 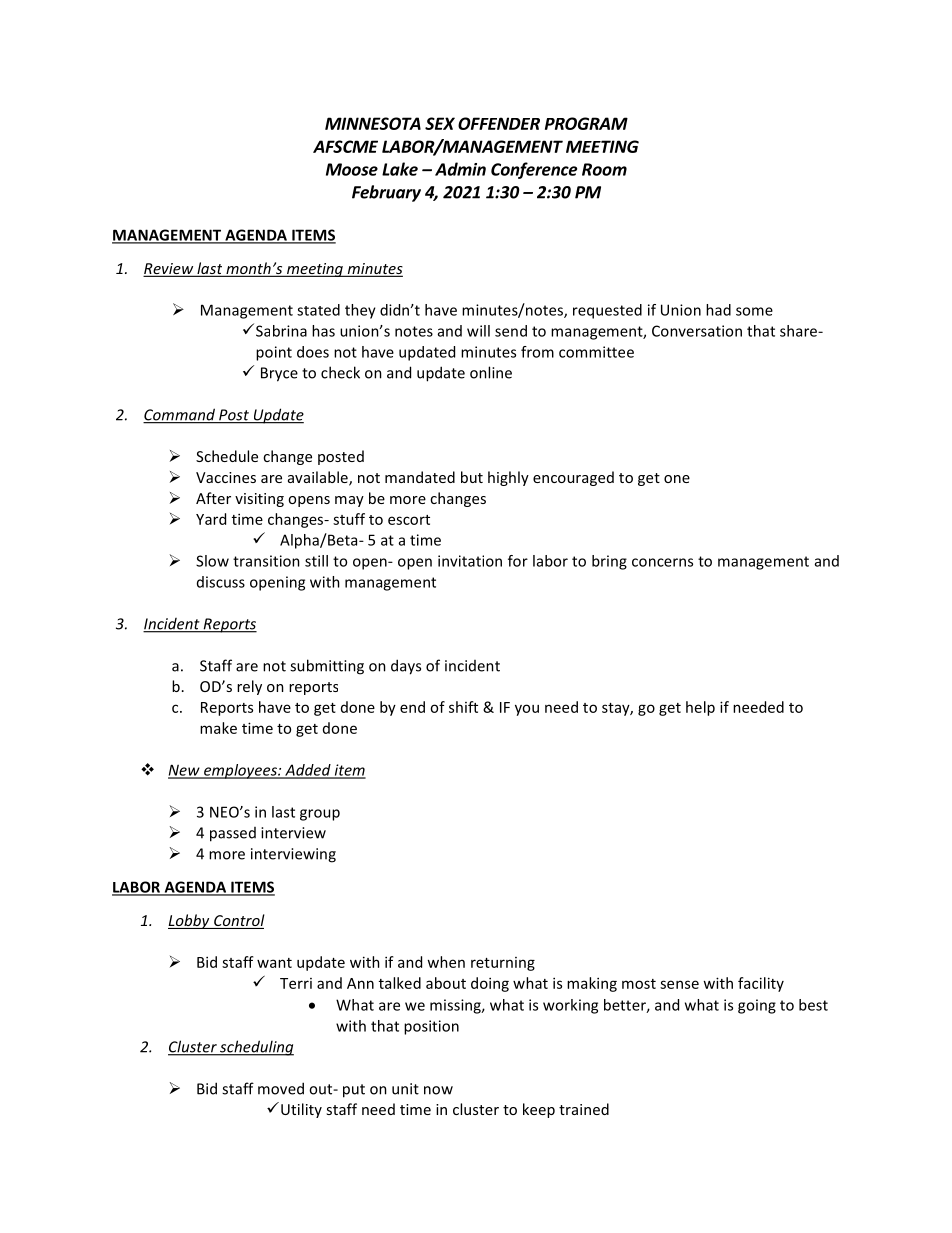 What do you see at coordinates (227, 456) in the screenshot?
I see `Schedule` at bounding box center [227, 456].
